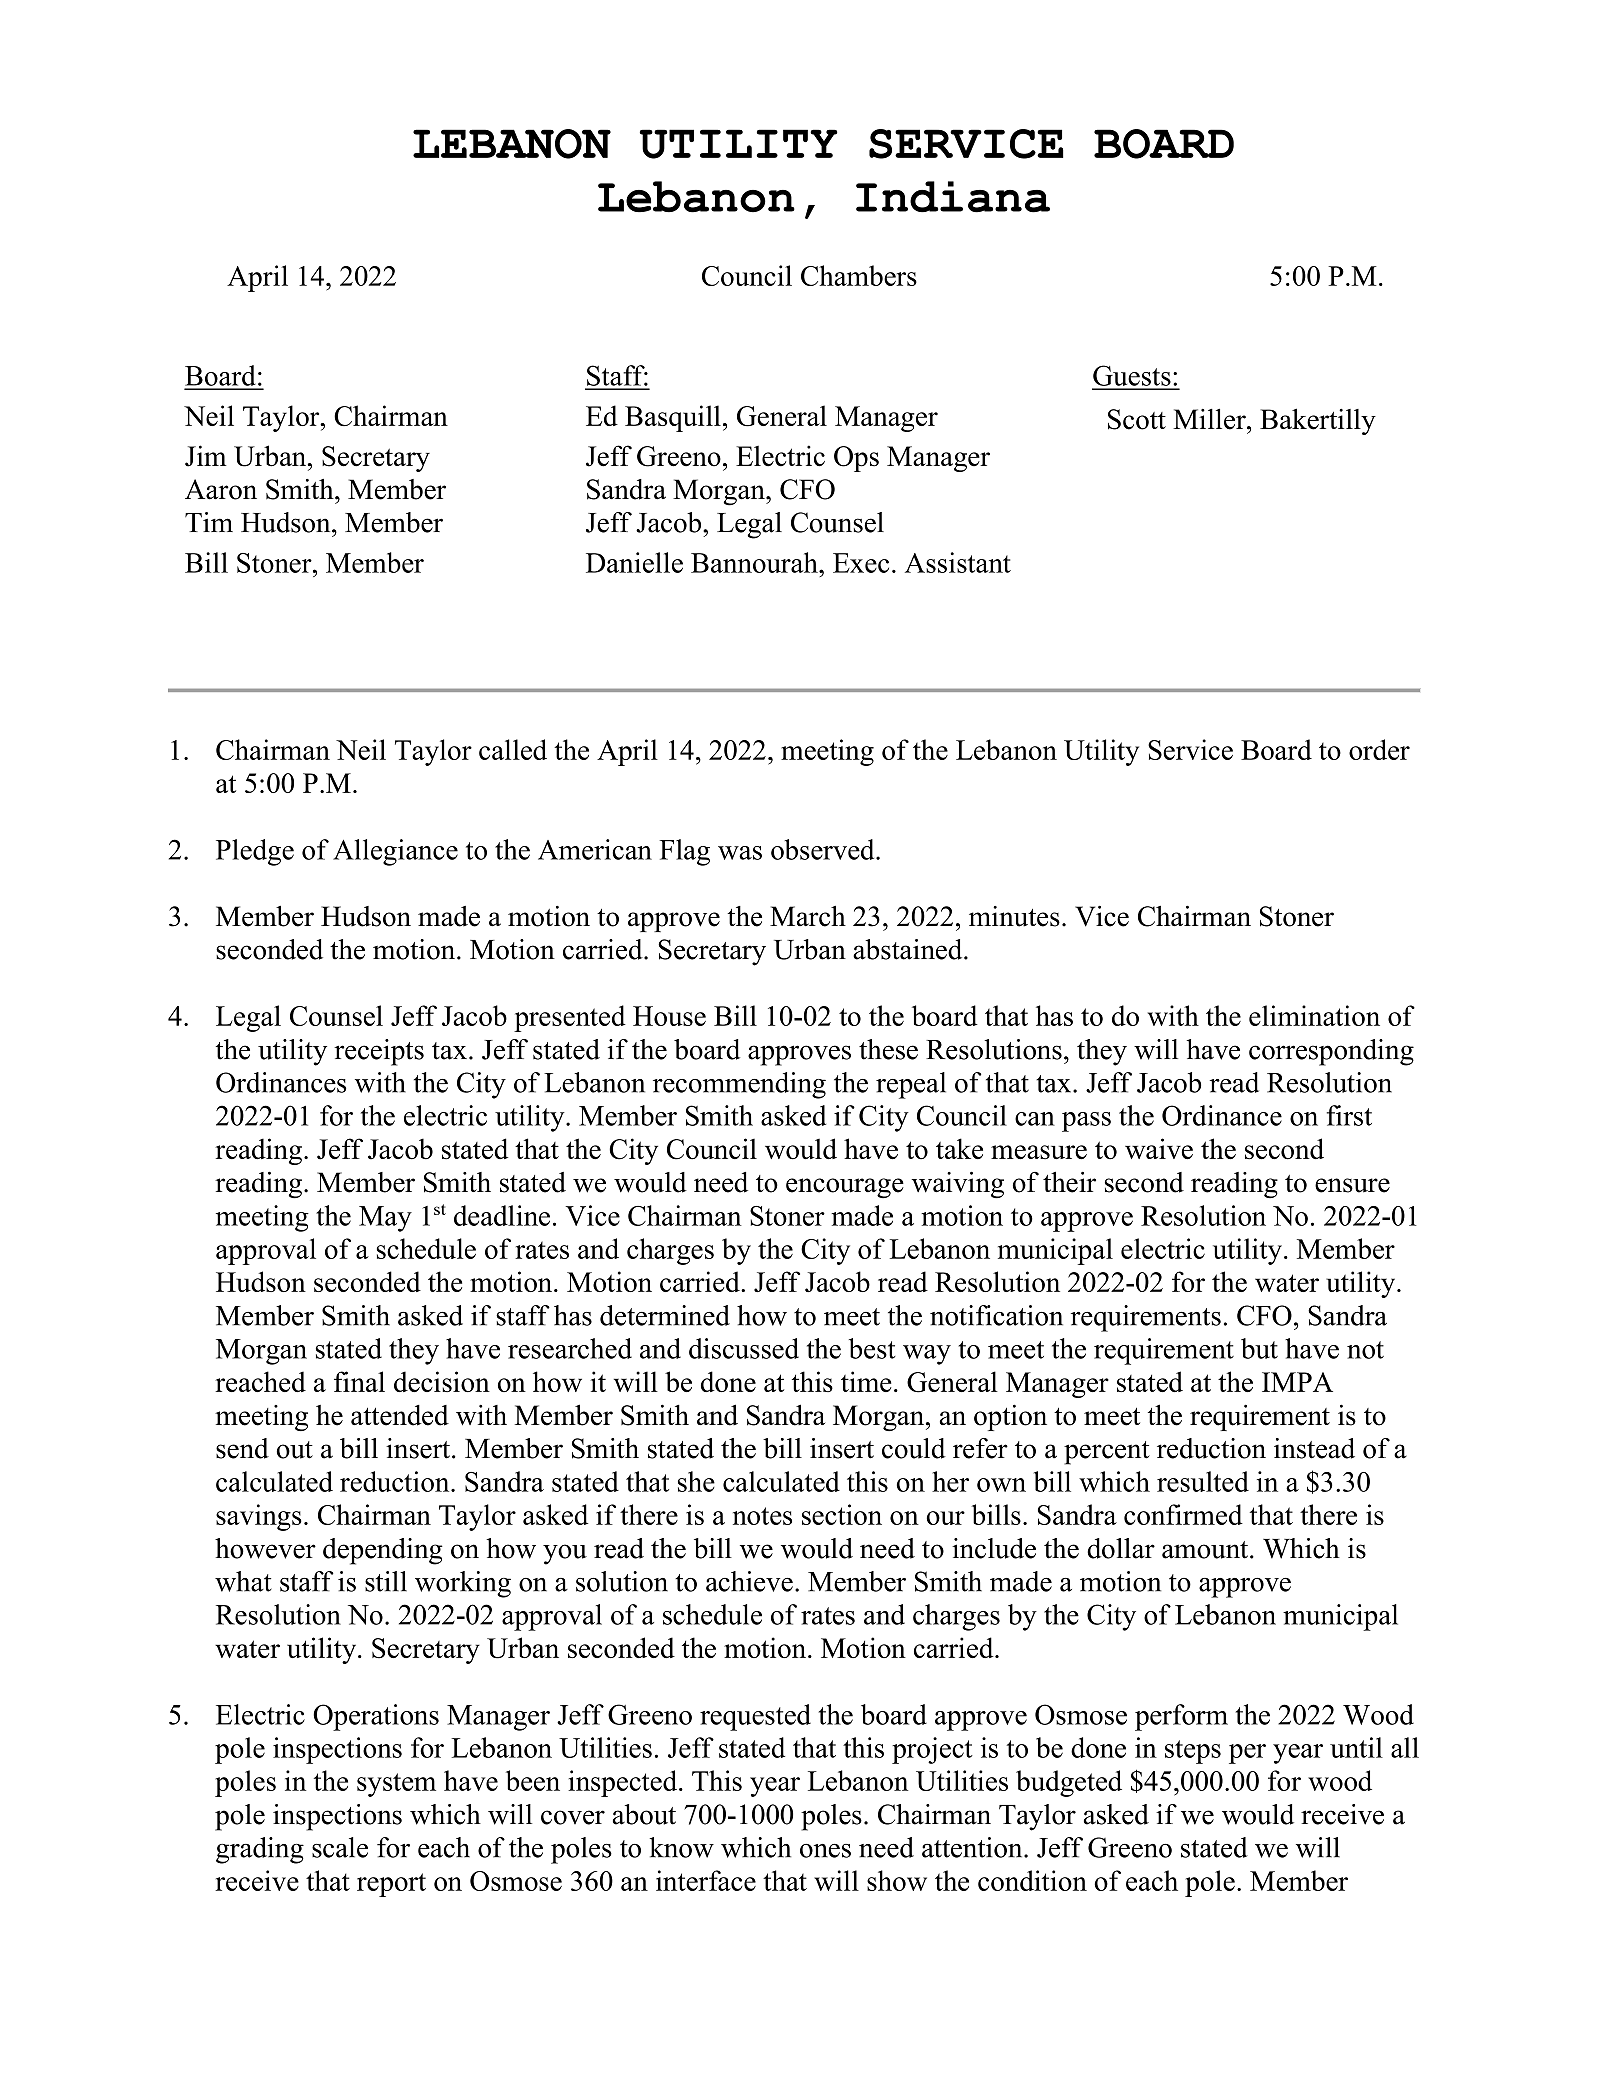 Image resolution: width=1610 pixels, height=2083 pixels. I want to click on waive, so click(1159, 1149).
